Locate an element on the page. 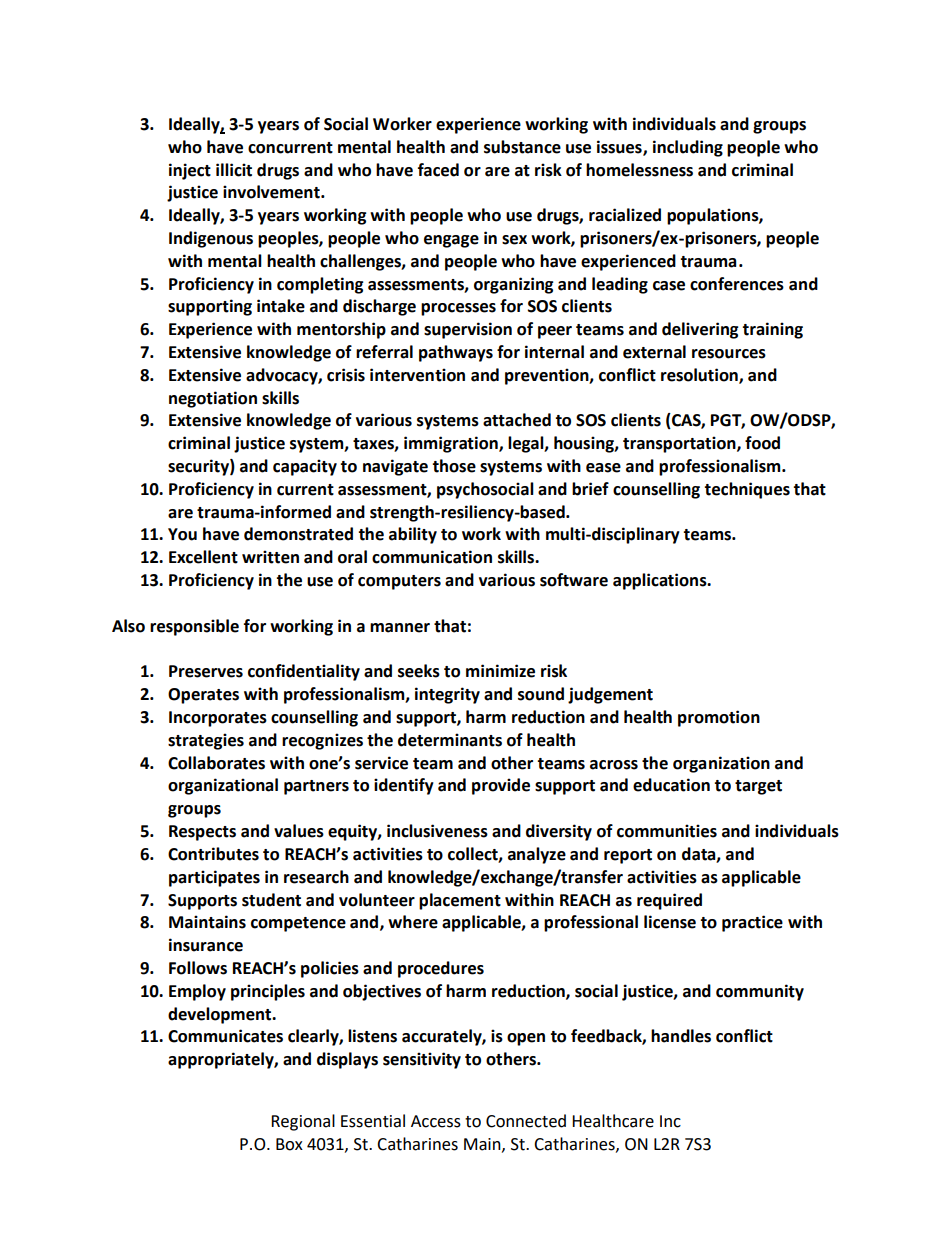  inject is located at coordinates (190, 171).
